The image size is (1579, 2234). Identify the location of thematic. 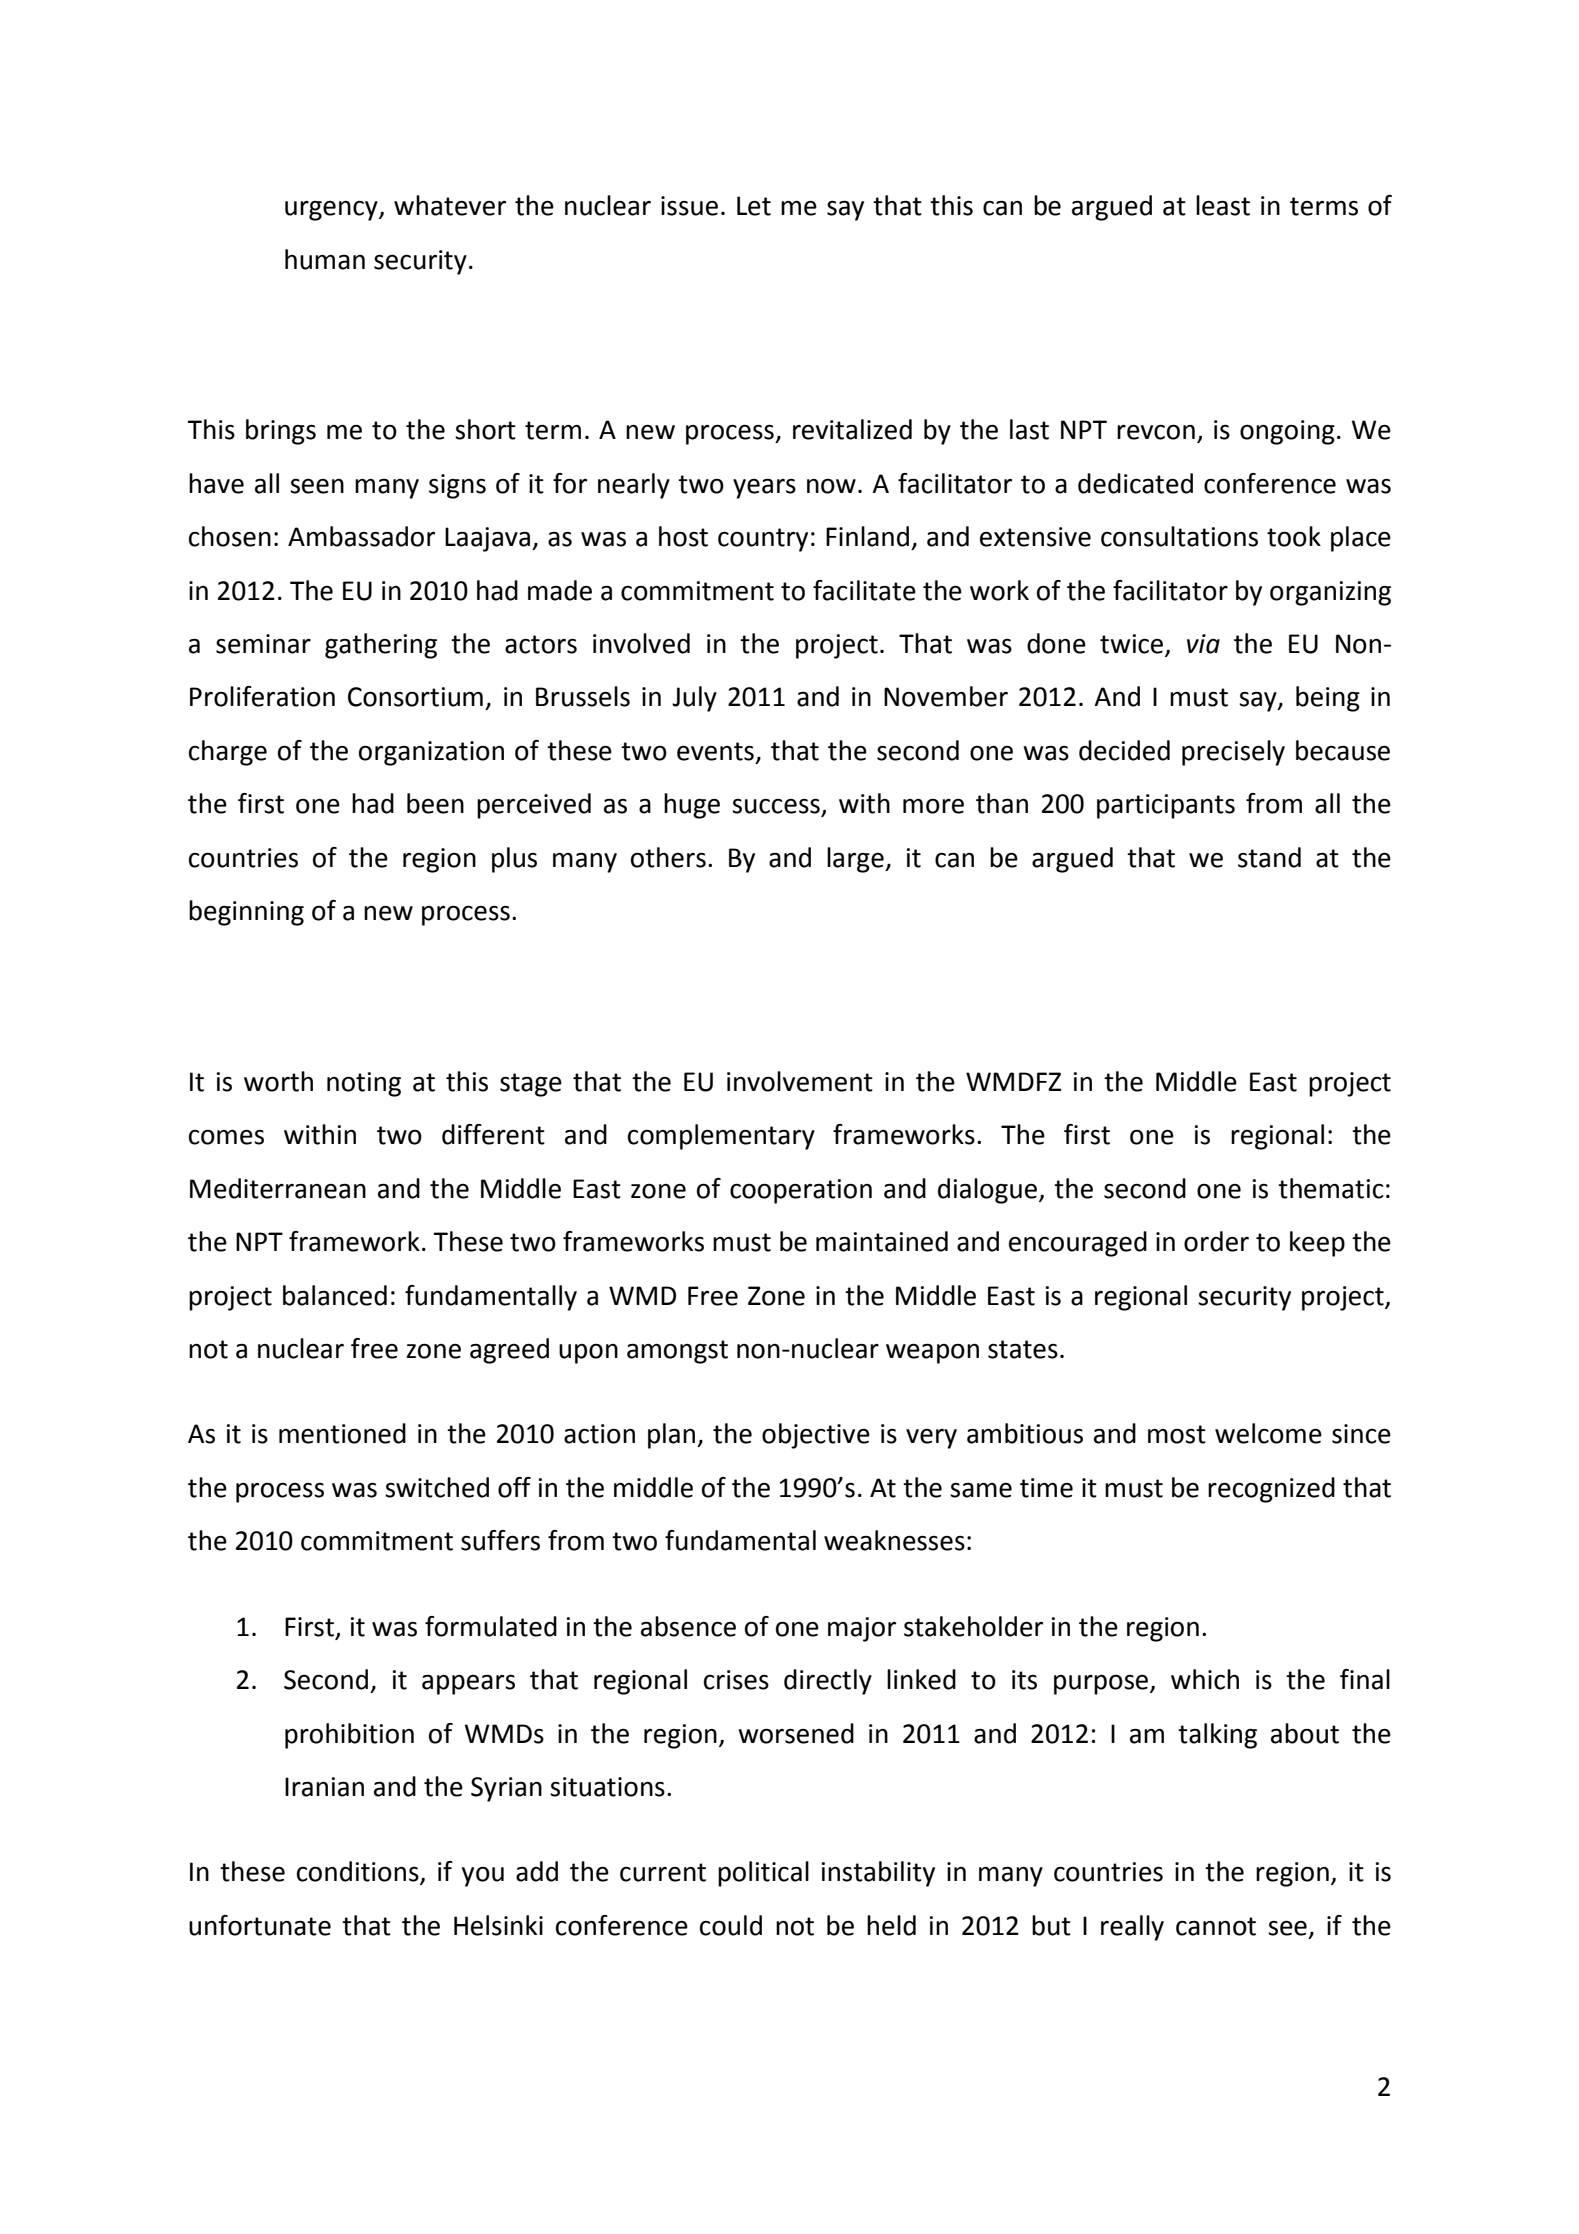
(1331, 1188).
